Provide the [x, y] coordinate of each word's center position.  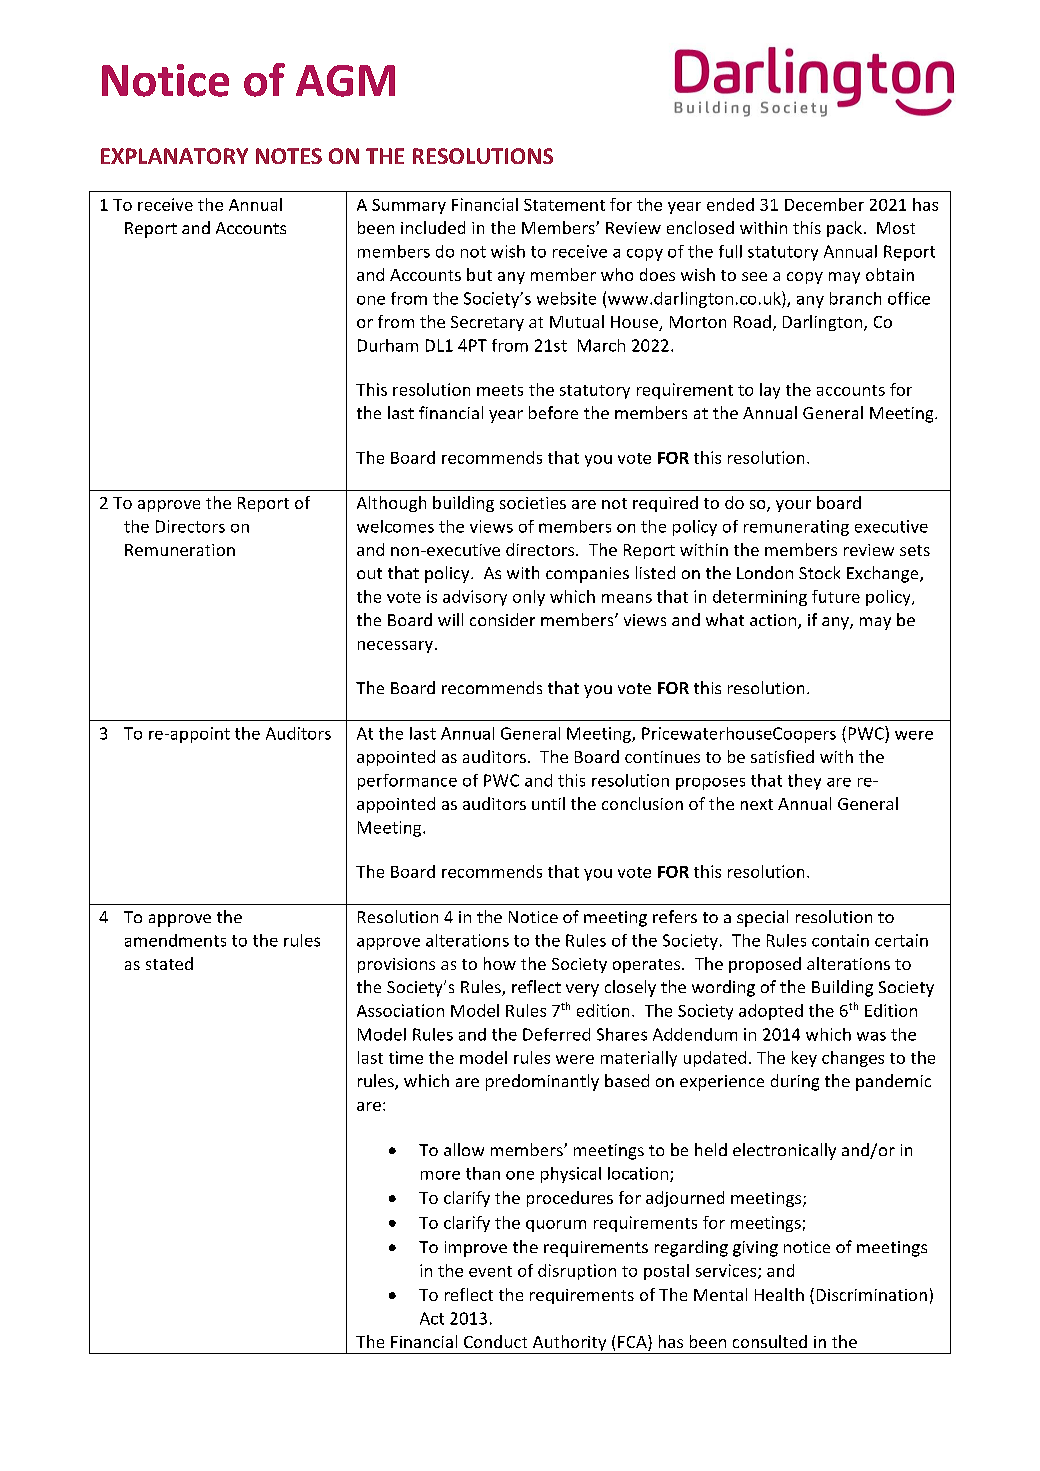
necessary [395, 647]
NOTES [289, 156]
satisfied [782, 756]
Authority [569, 1344]
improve [476, 1249]
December [824, 204]
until [548, 803]
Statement [564, 205]
